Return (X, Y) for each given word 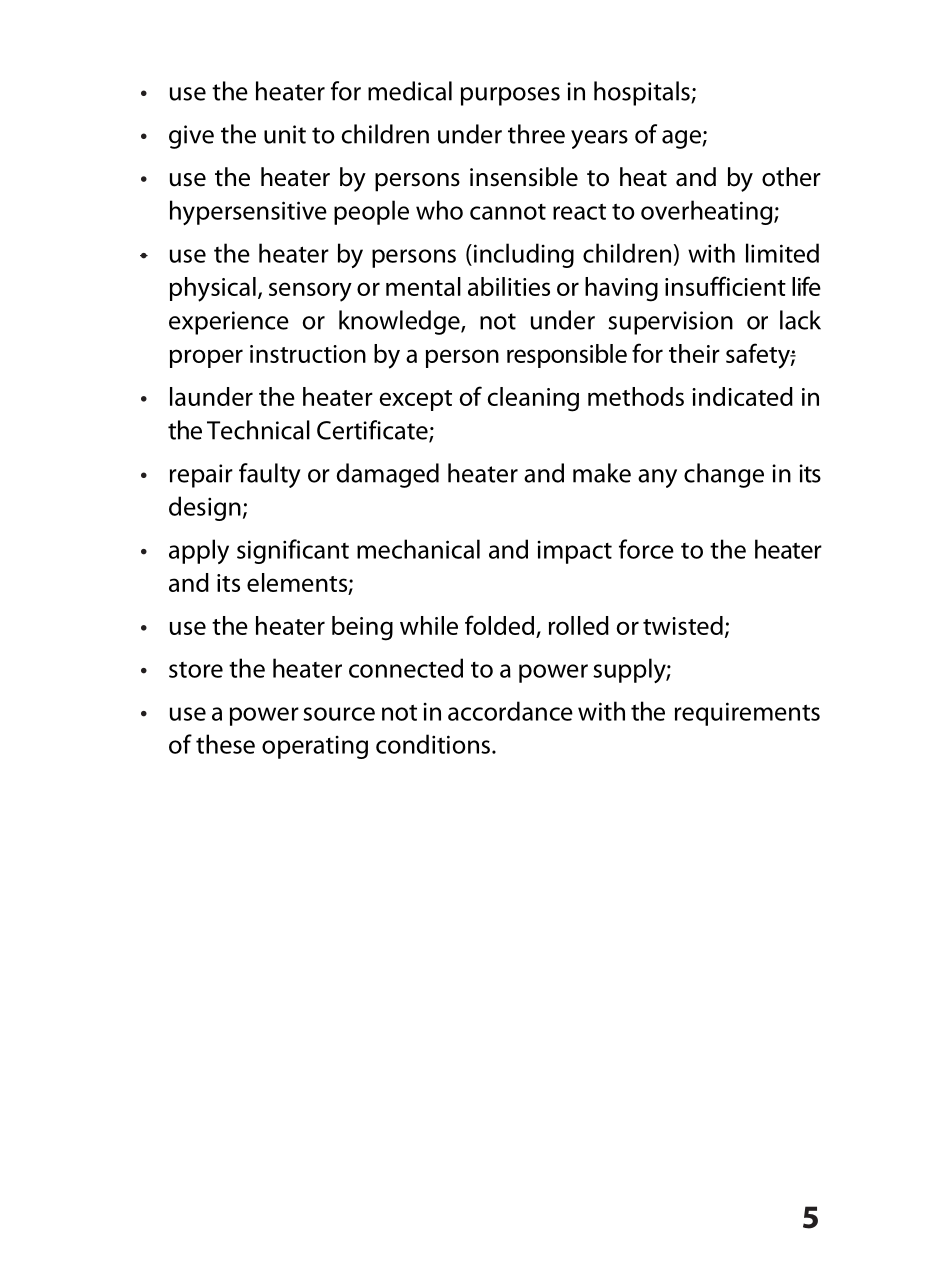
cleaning (533, 399)
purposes (510, 96)
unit (285, 134)
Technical (258, 430)
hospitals (643, 93)
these (225, 744)
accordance (510, 711)
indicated (742, 396)
